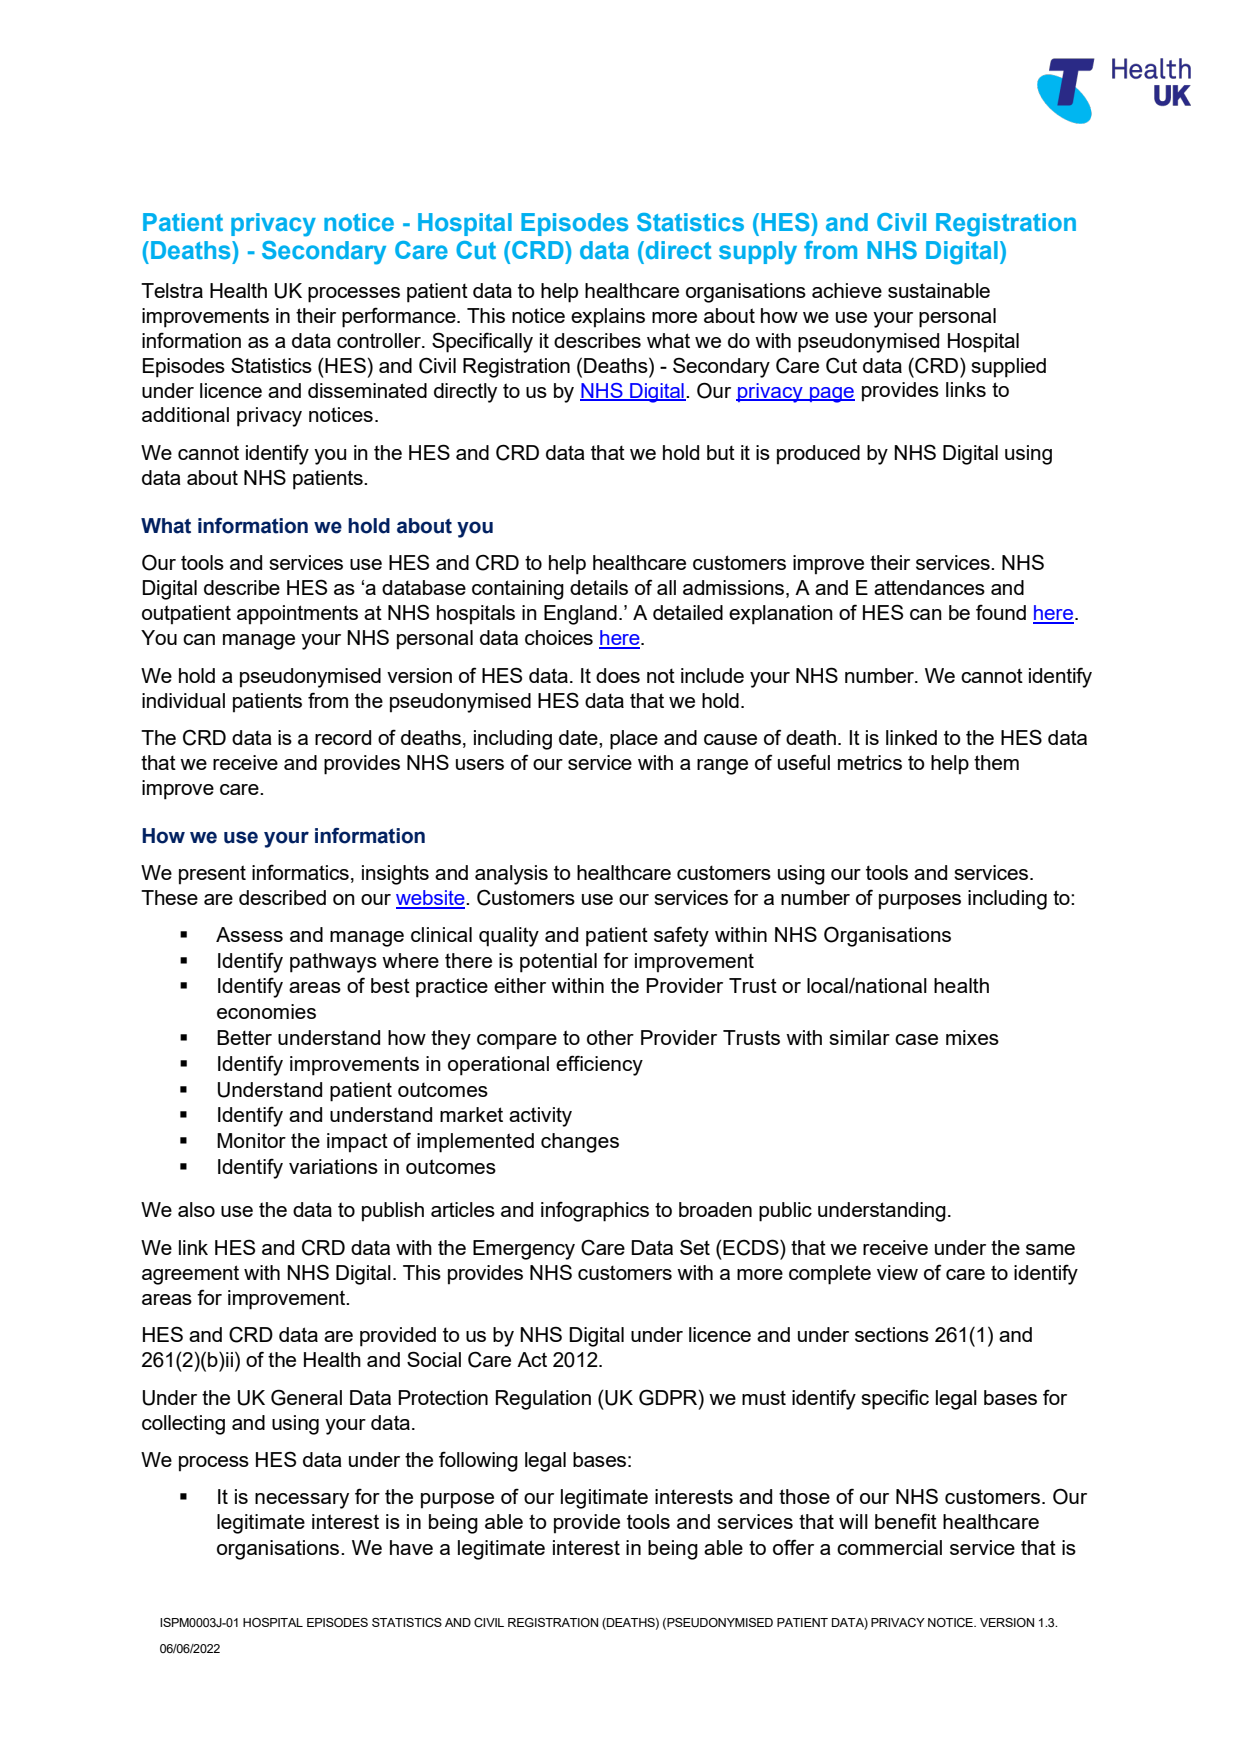  I want to click on Telstra, so click(172, 290).
